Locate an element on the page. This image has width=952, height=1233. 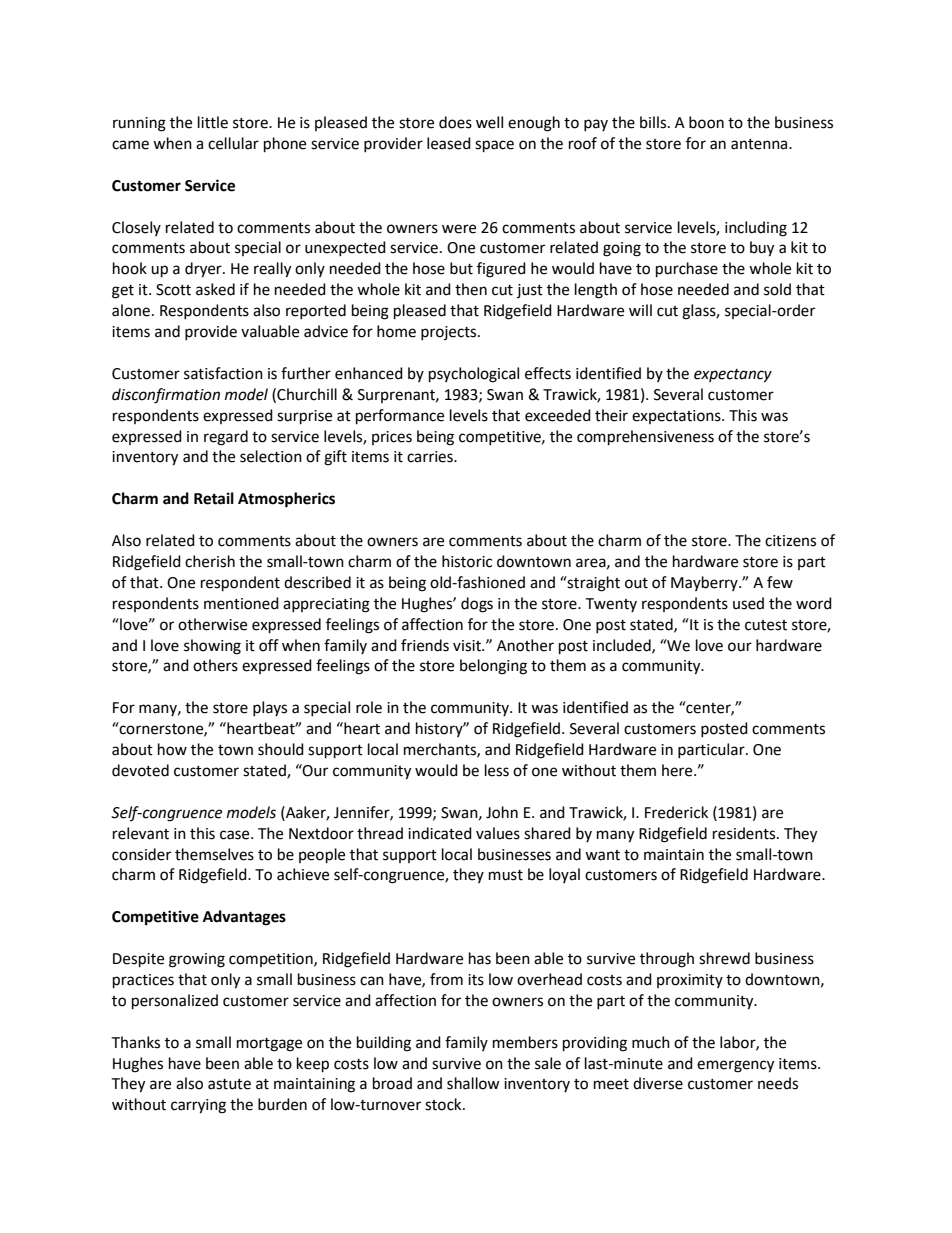
indicated is located at coordinates (440, 833).
